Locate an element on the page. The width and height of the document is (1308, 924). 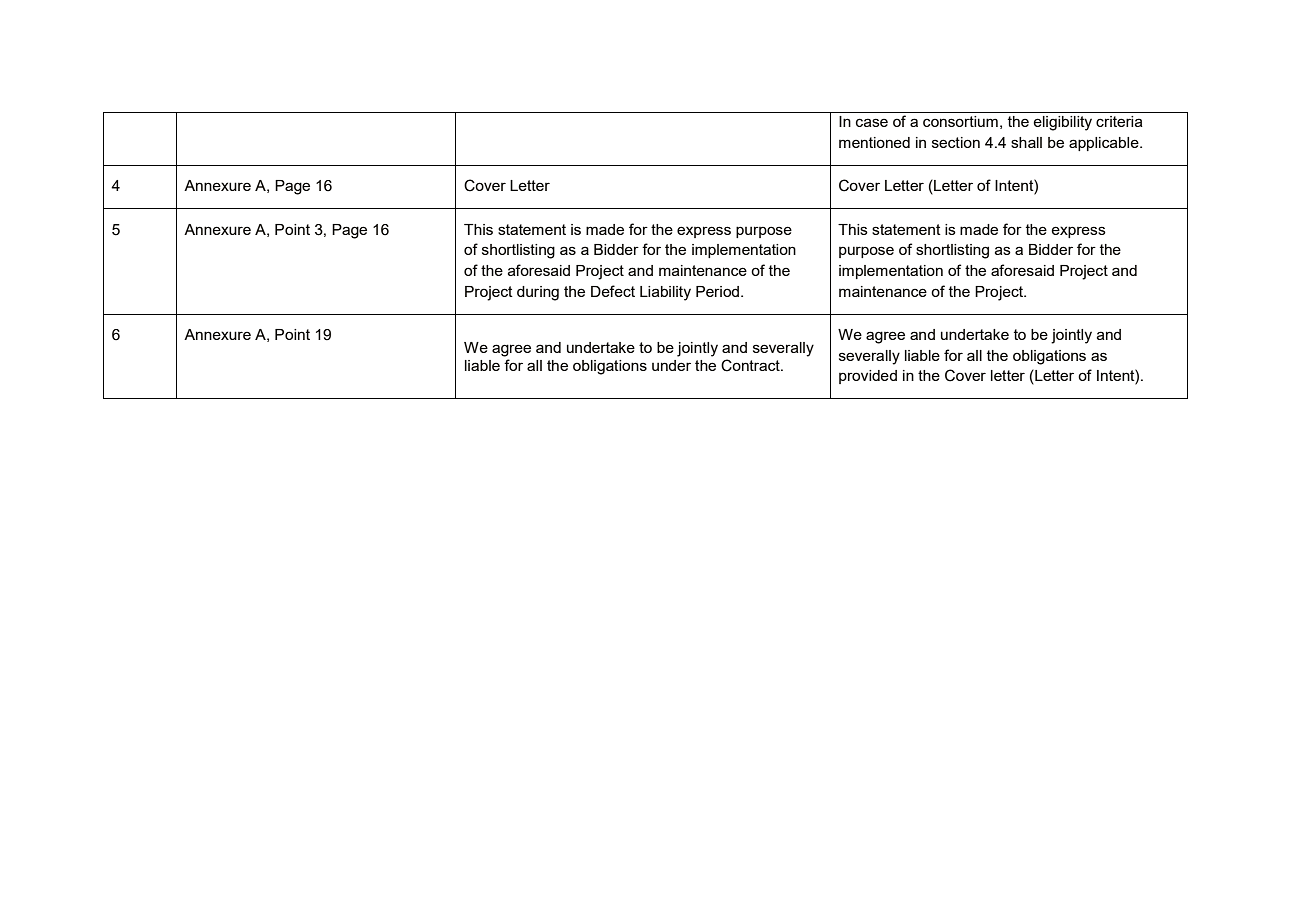
Liability is located at coordinates (665, 293).
